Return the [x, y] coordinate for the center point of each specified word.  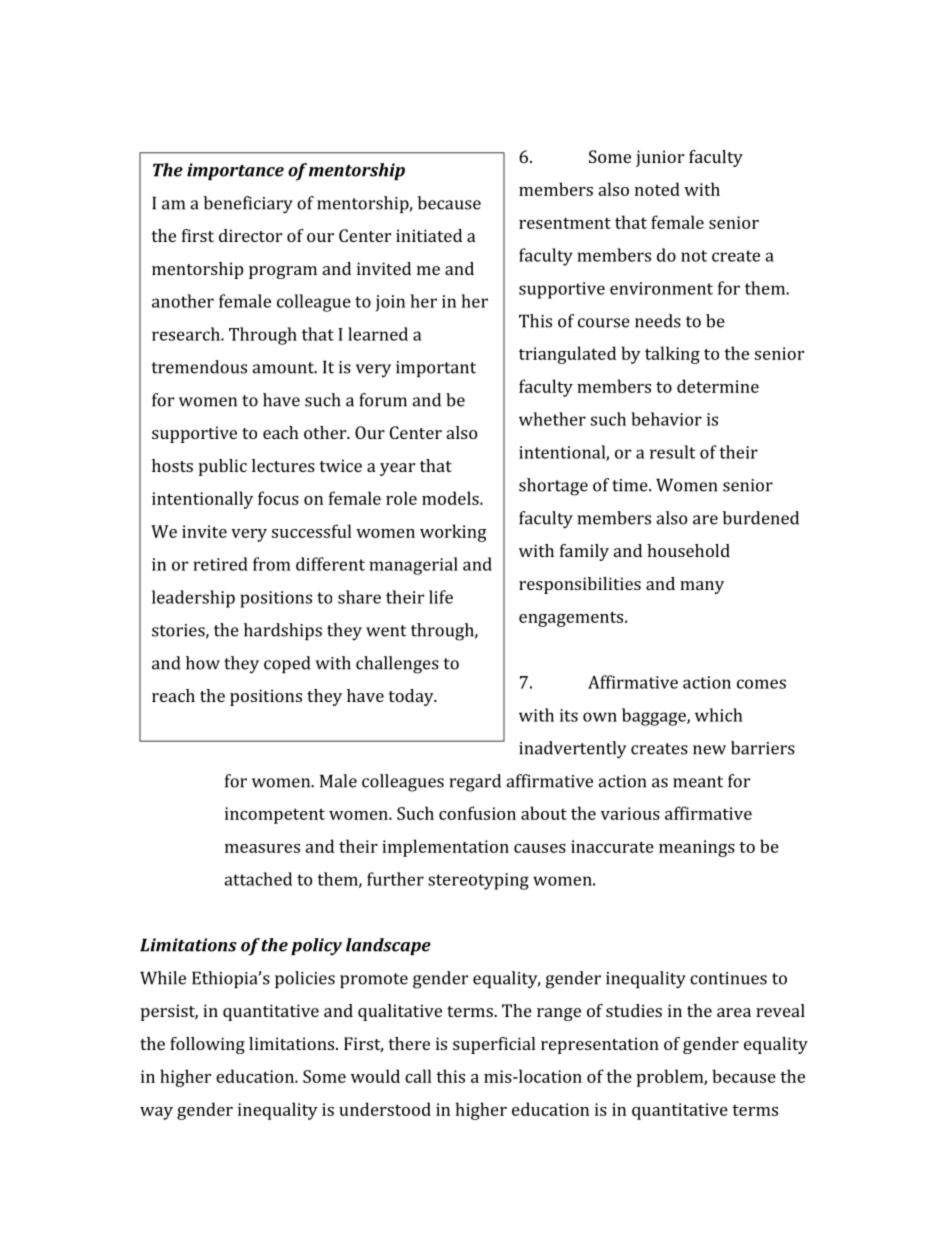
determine [718, 386]
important [436, 369]
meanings [697, 848]
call [418, 1076]
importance [235, 171]
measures [262, 848]
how [203, 663]
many [702, 587]
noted [657, 189]
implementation [445, 848]
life [441, 597]
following [207, 1045]
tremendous [199, 367]
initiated [429, 235]
